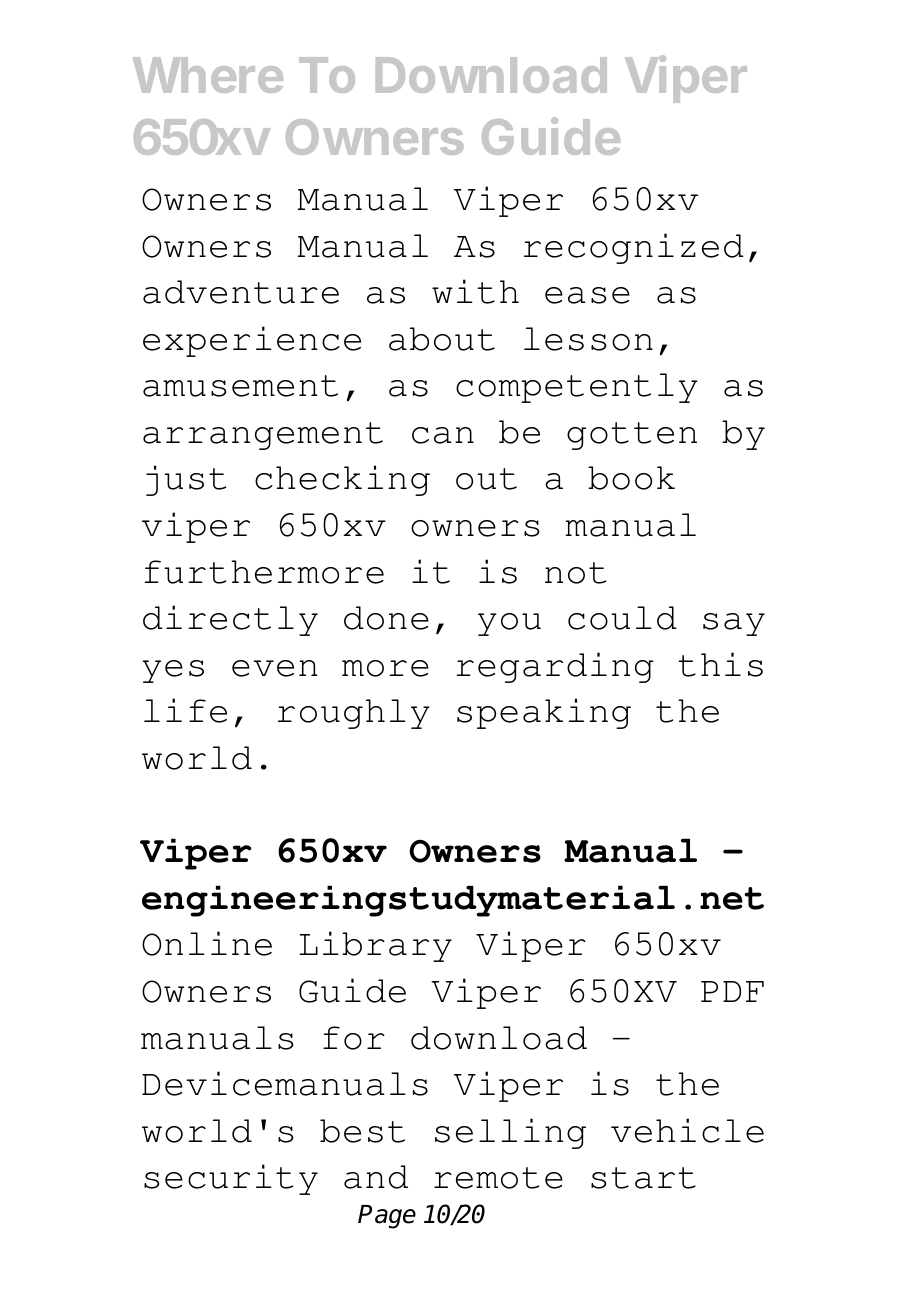  What do you see at coordinates (475, 291) in the page?
I see `with` at bounding box center [475, 291].
